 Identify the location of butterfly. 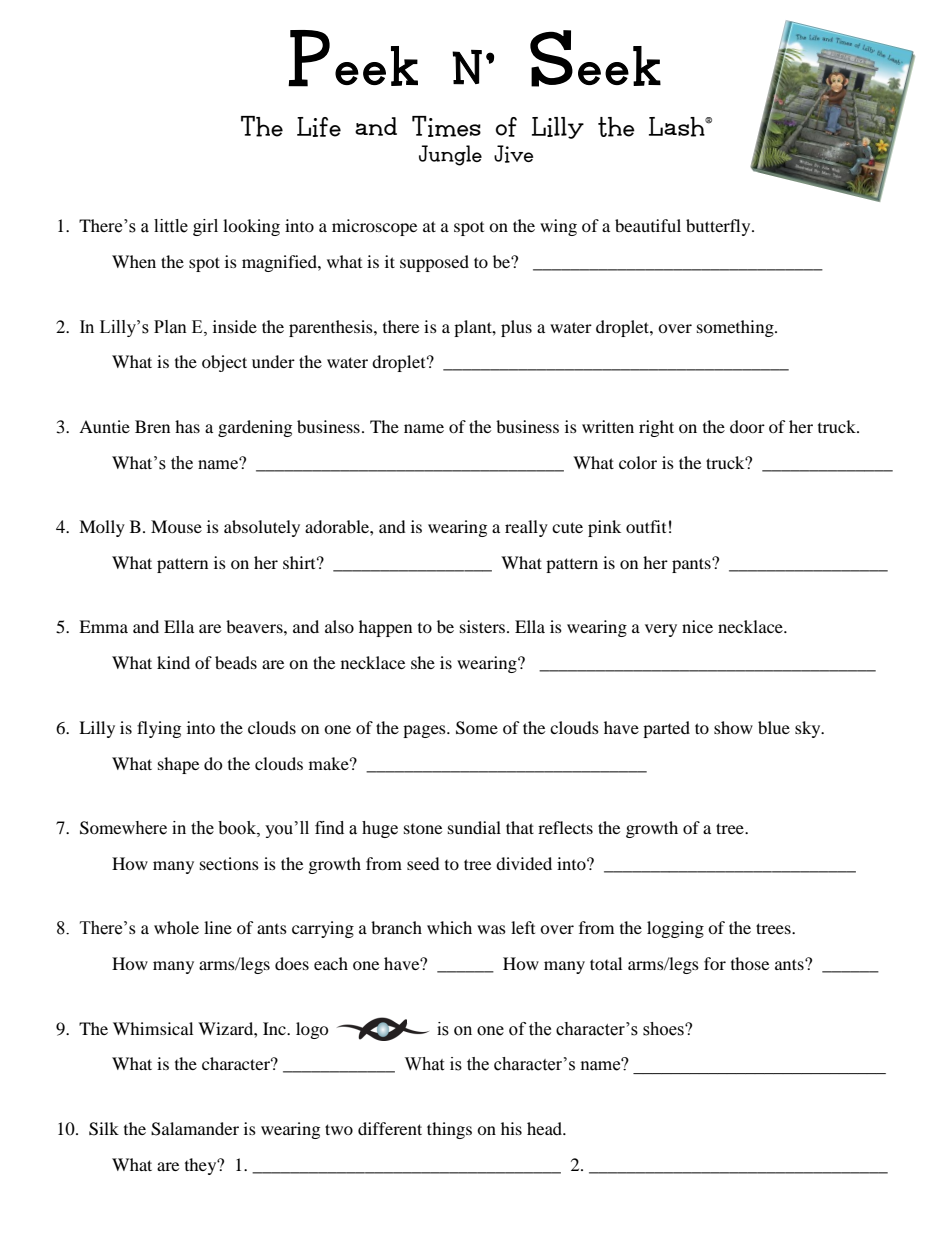
(719, 227).
